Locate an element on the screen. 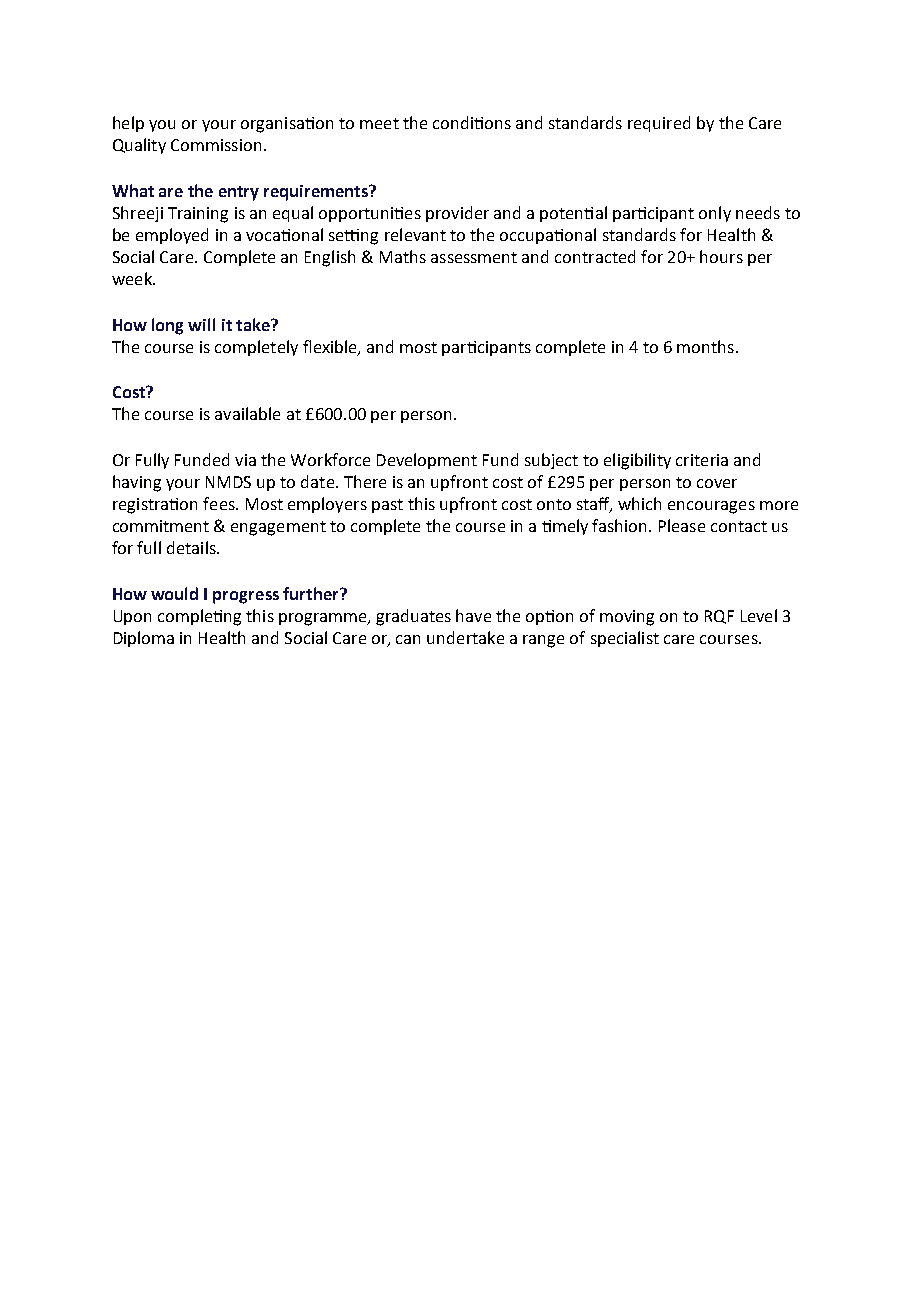 The height and width of the screenshot is (1308, 924). Commission is located at coordinates (216, 145).
